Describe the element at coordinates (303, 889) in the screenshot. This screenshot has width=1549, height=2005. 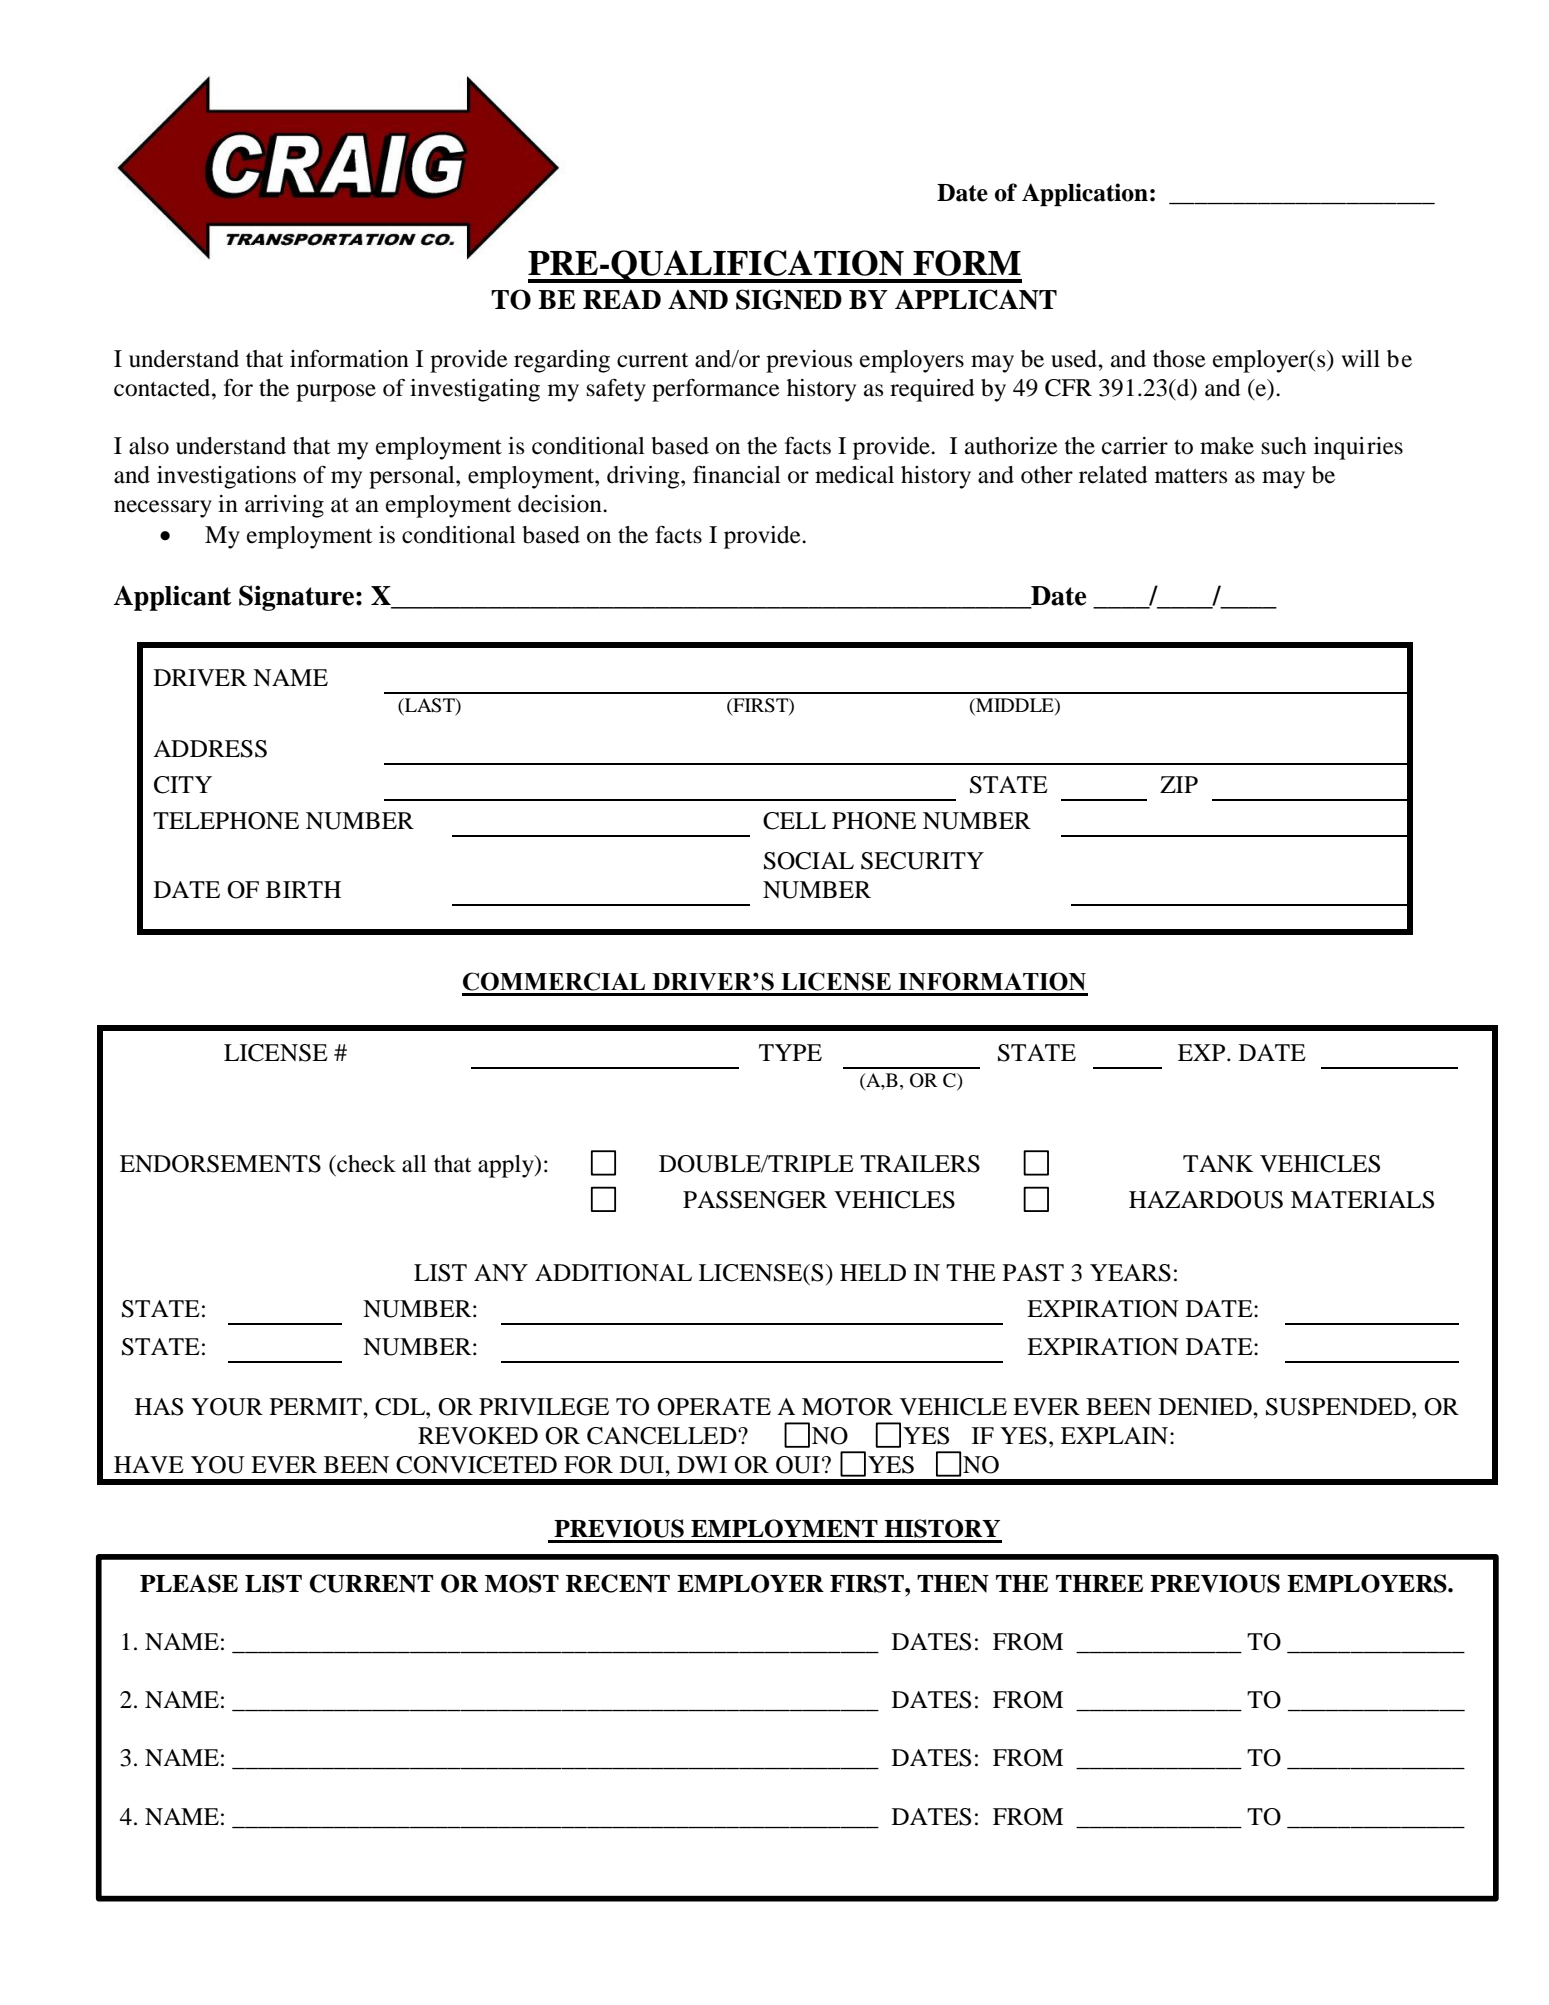
I see `BIRTH` at that location.
